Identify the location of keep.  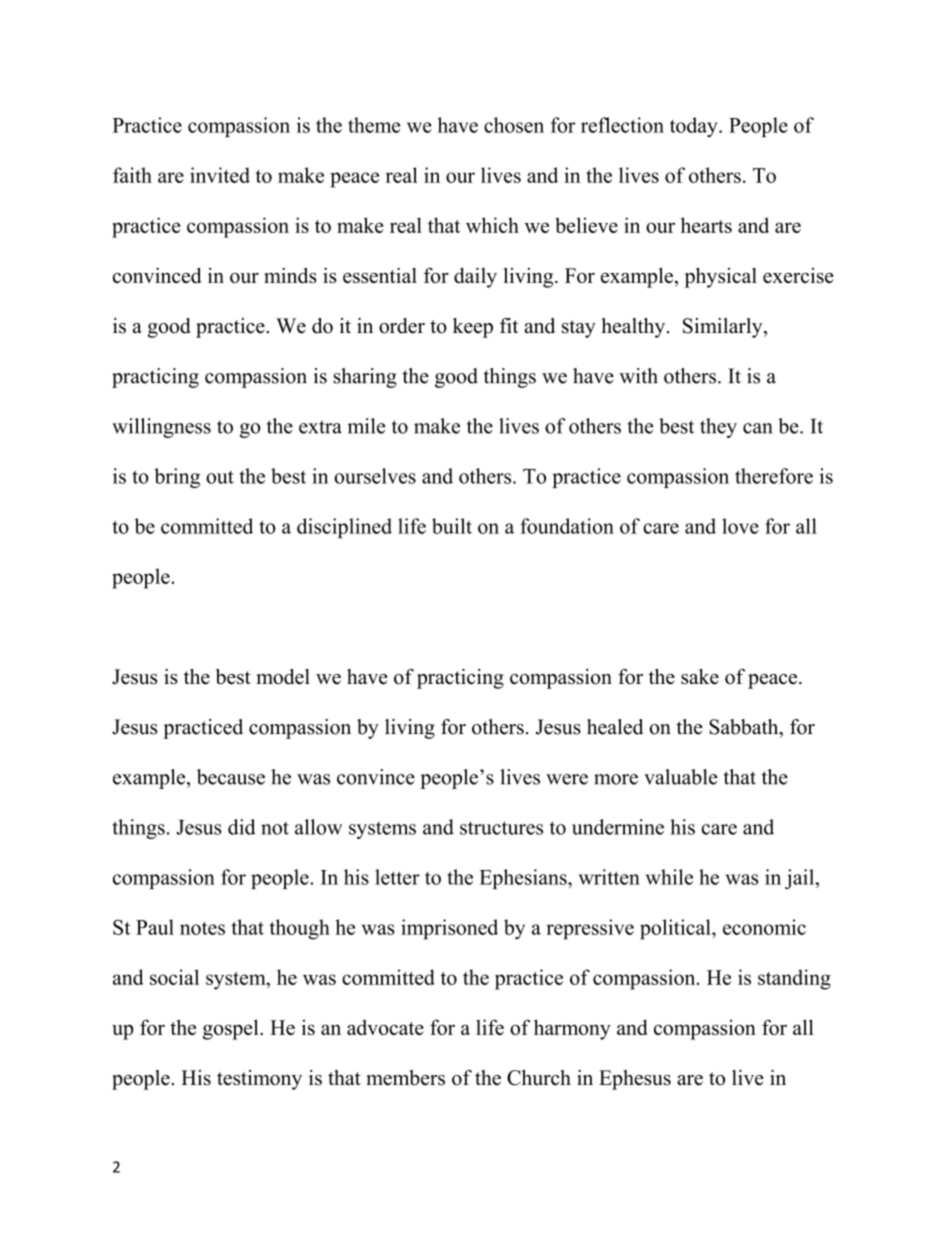
(473, 328).
